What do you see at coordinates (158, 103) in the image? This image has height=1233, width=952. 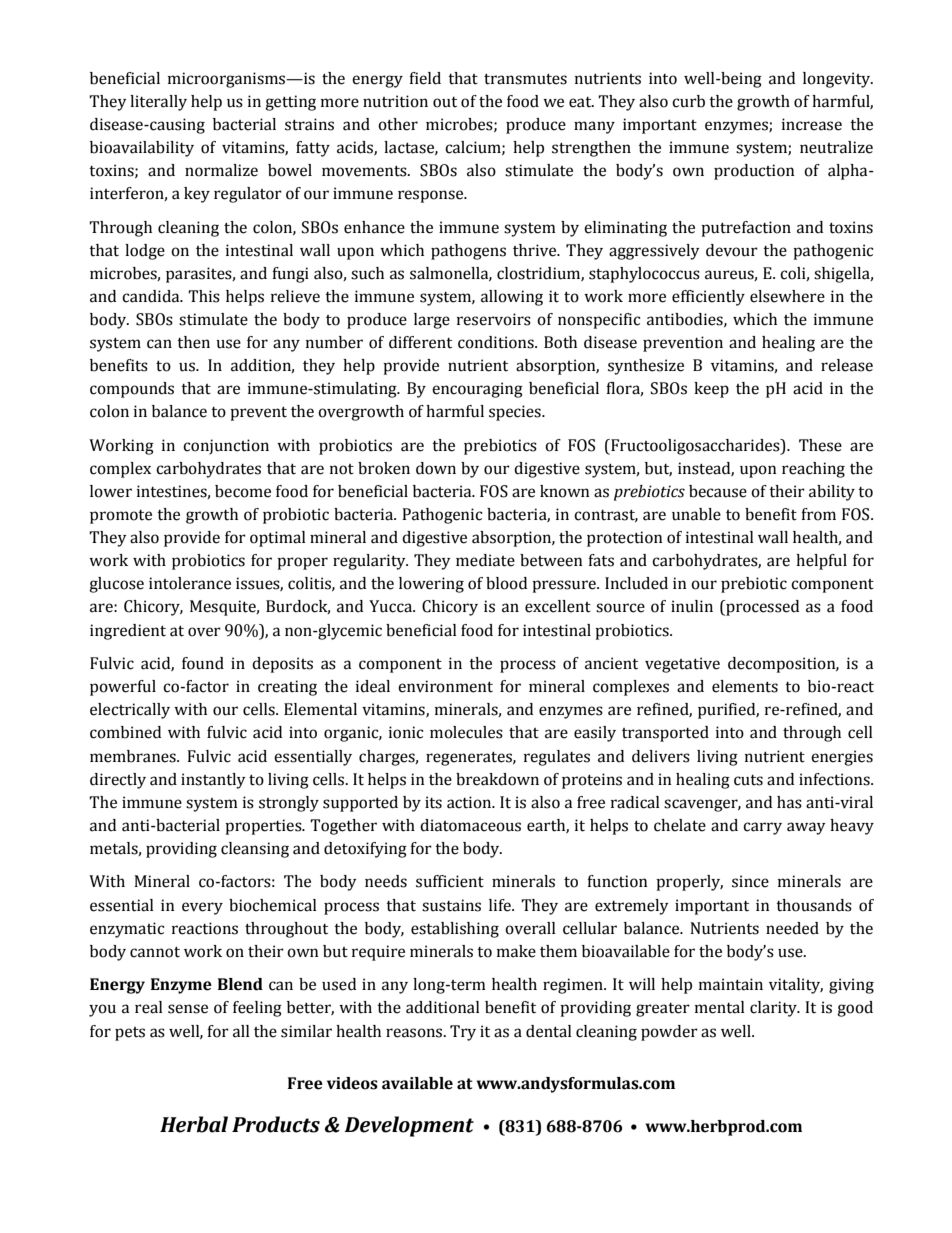 I see `literally` at bounding box center [158, 103].
